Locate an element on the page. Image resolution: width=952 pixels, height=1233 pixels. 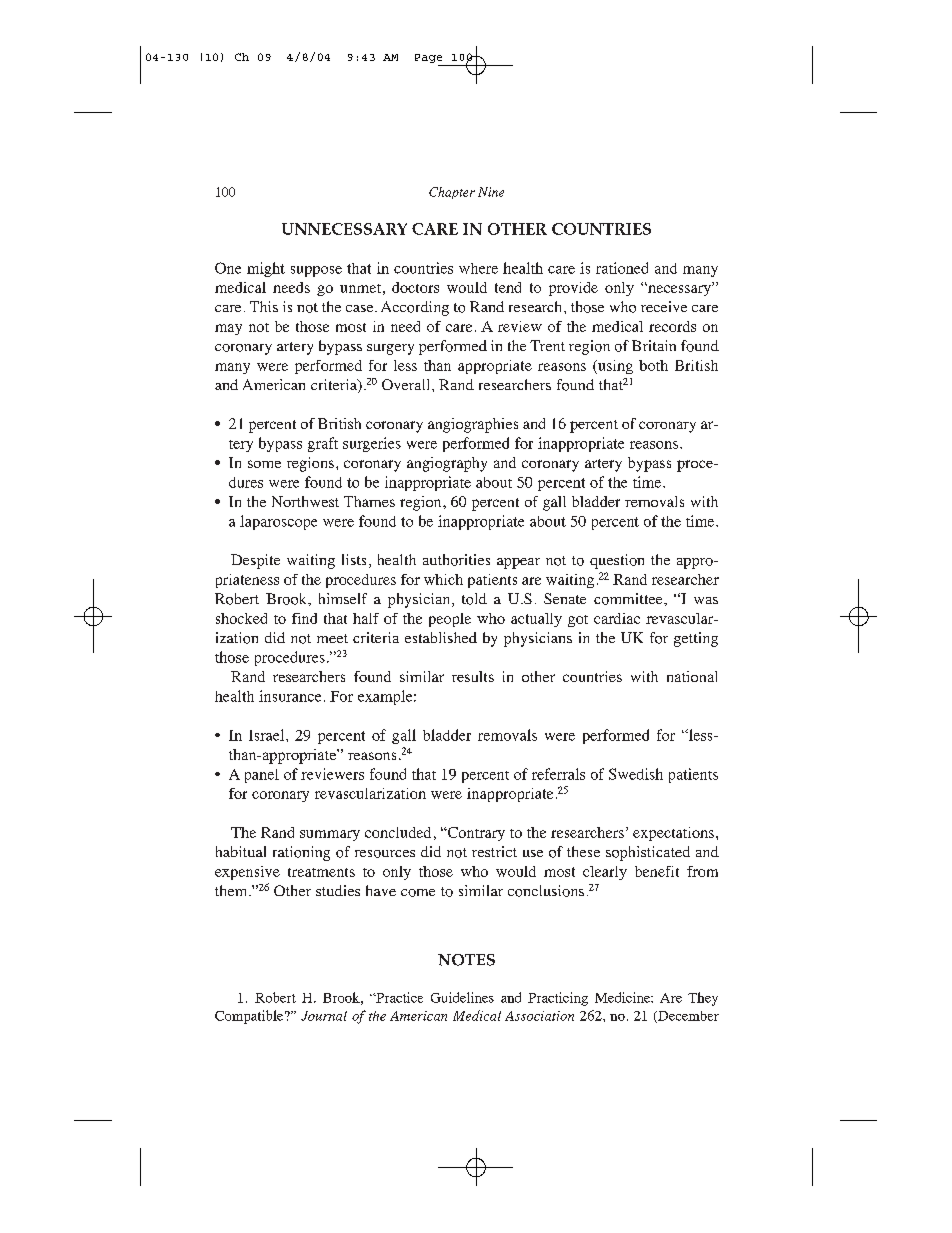
rationed is located at coordinates (622, 268).
